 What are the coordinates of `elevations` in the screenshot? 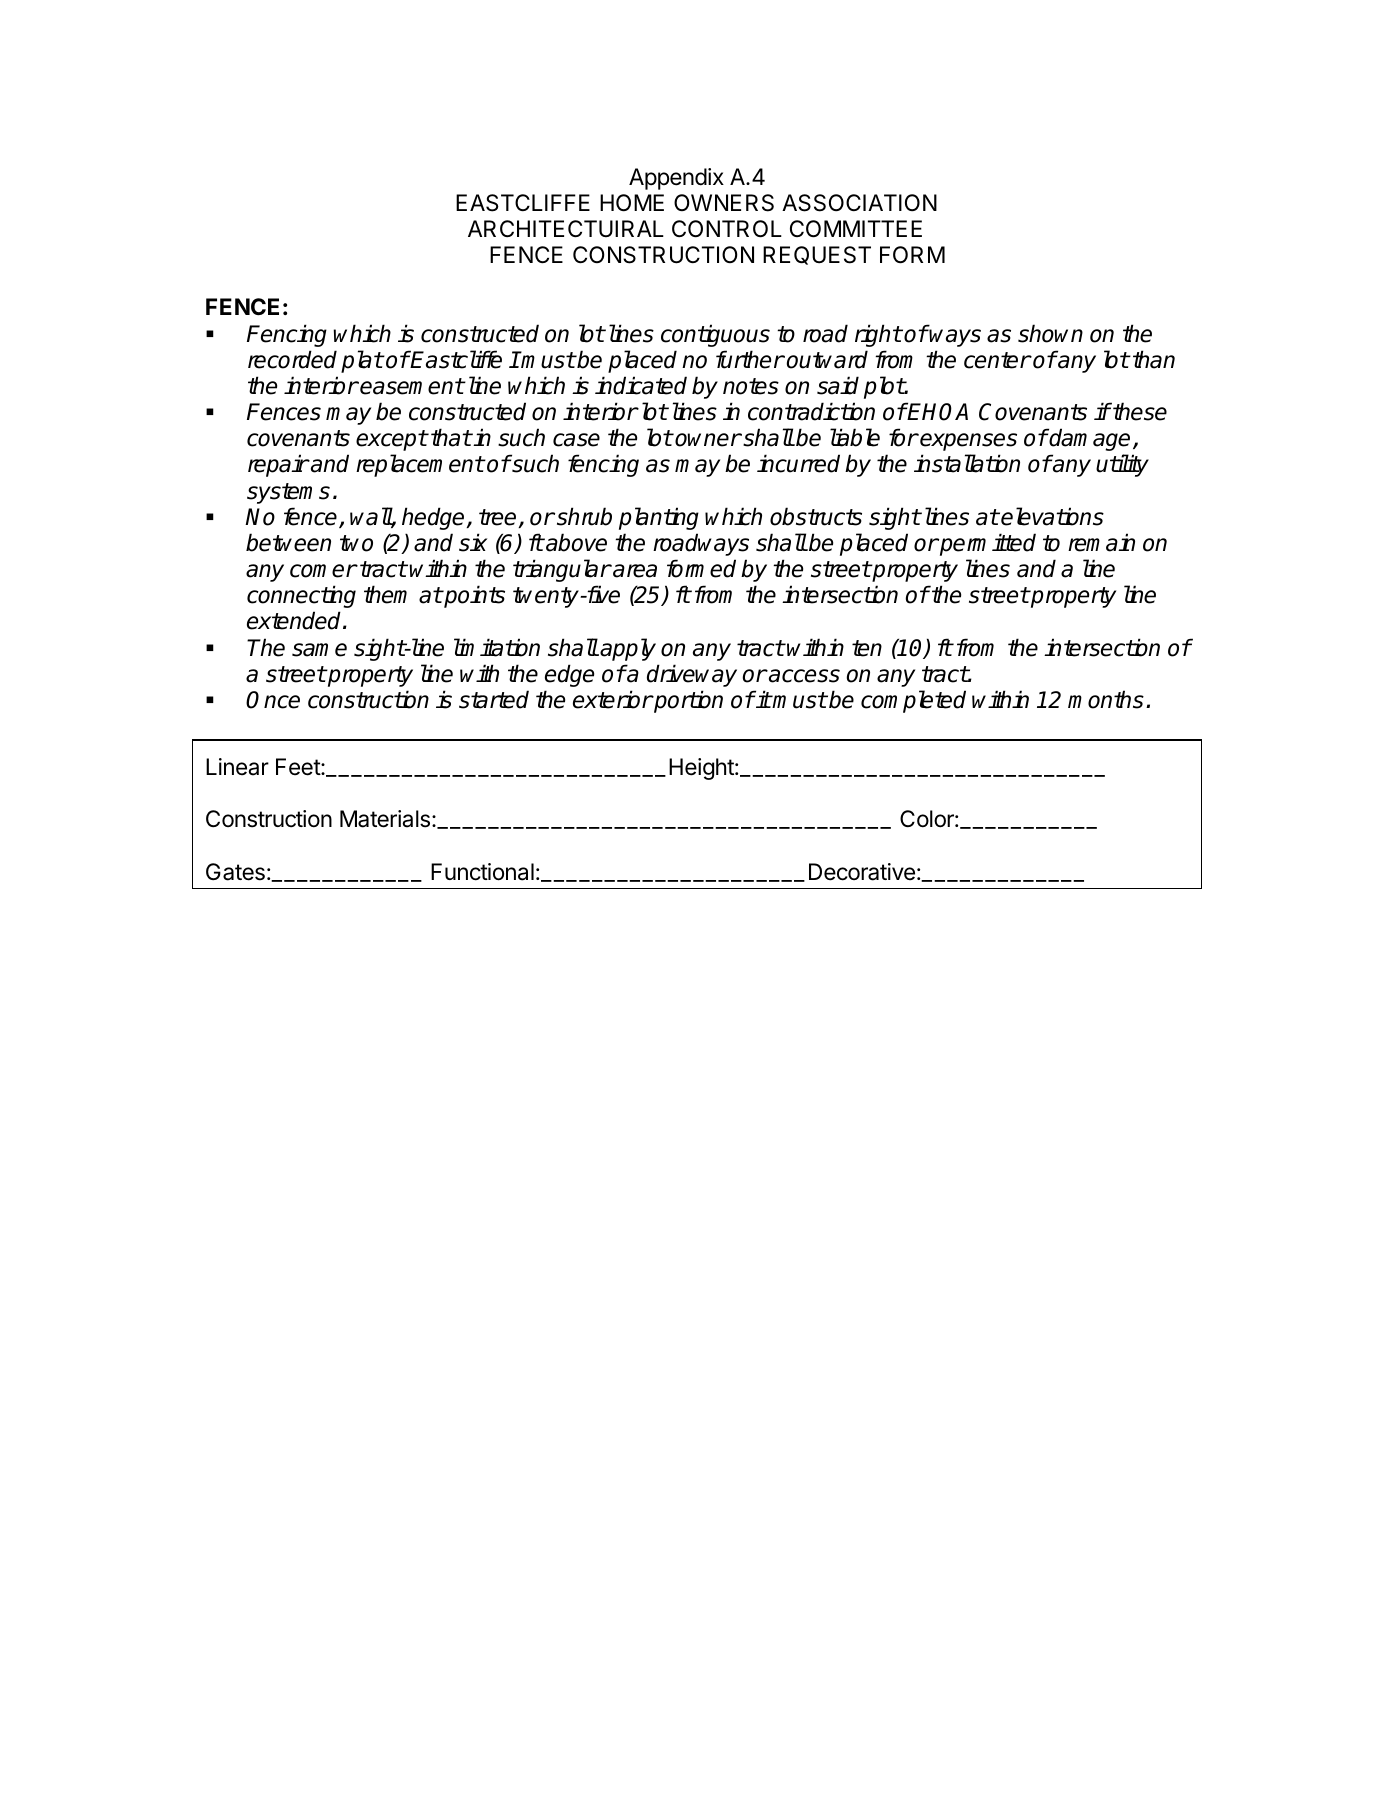 It's located at (1052, 516).
